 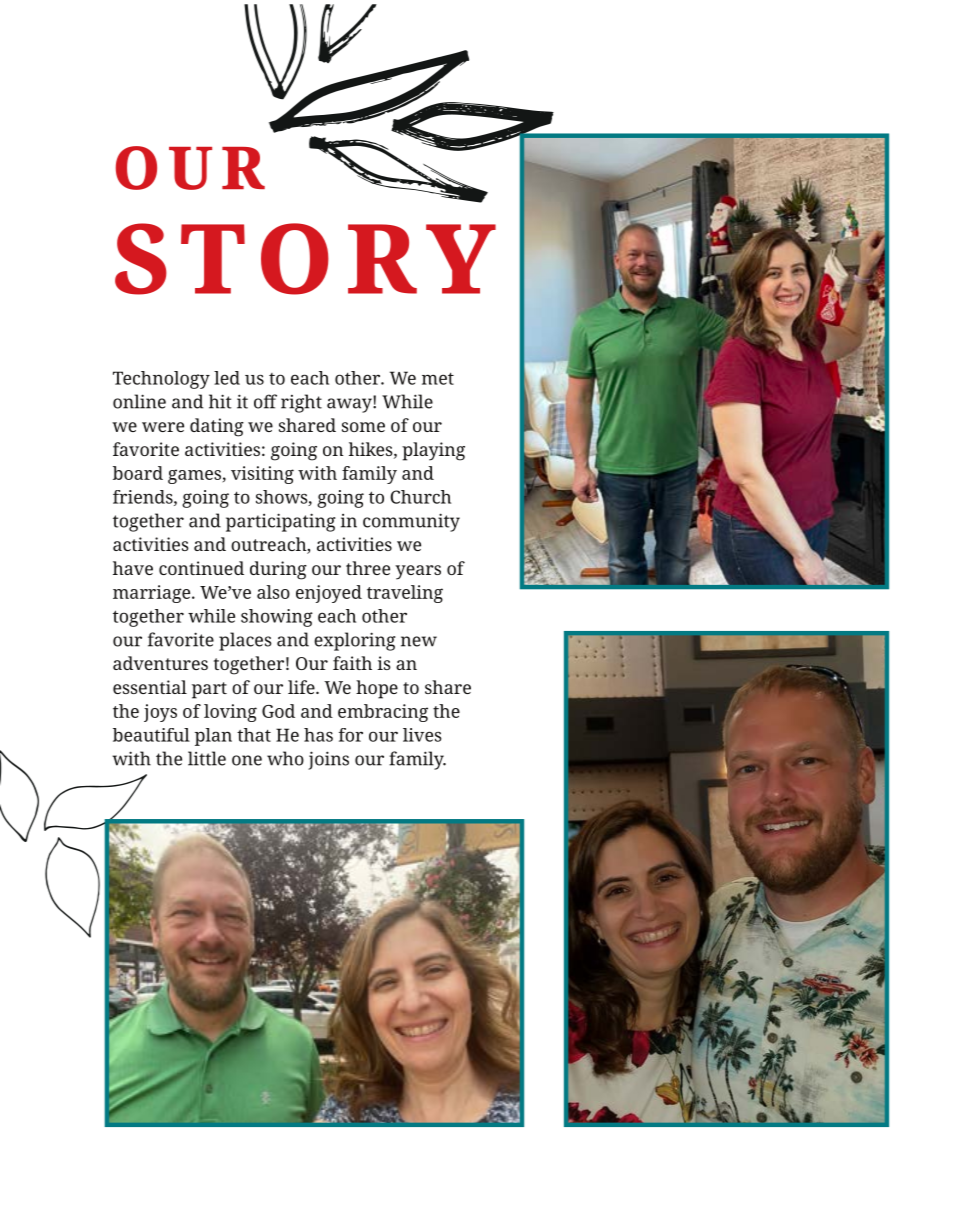 I want to click on met, so click(x=438, y=379).
